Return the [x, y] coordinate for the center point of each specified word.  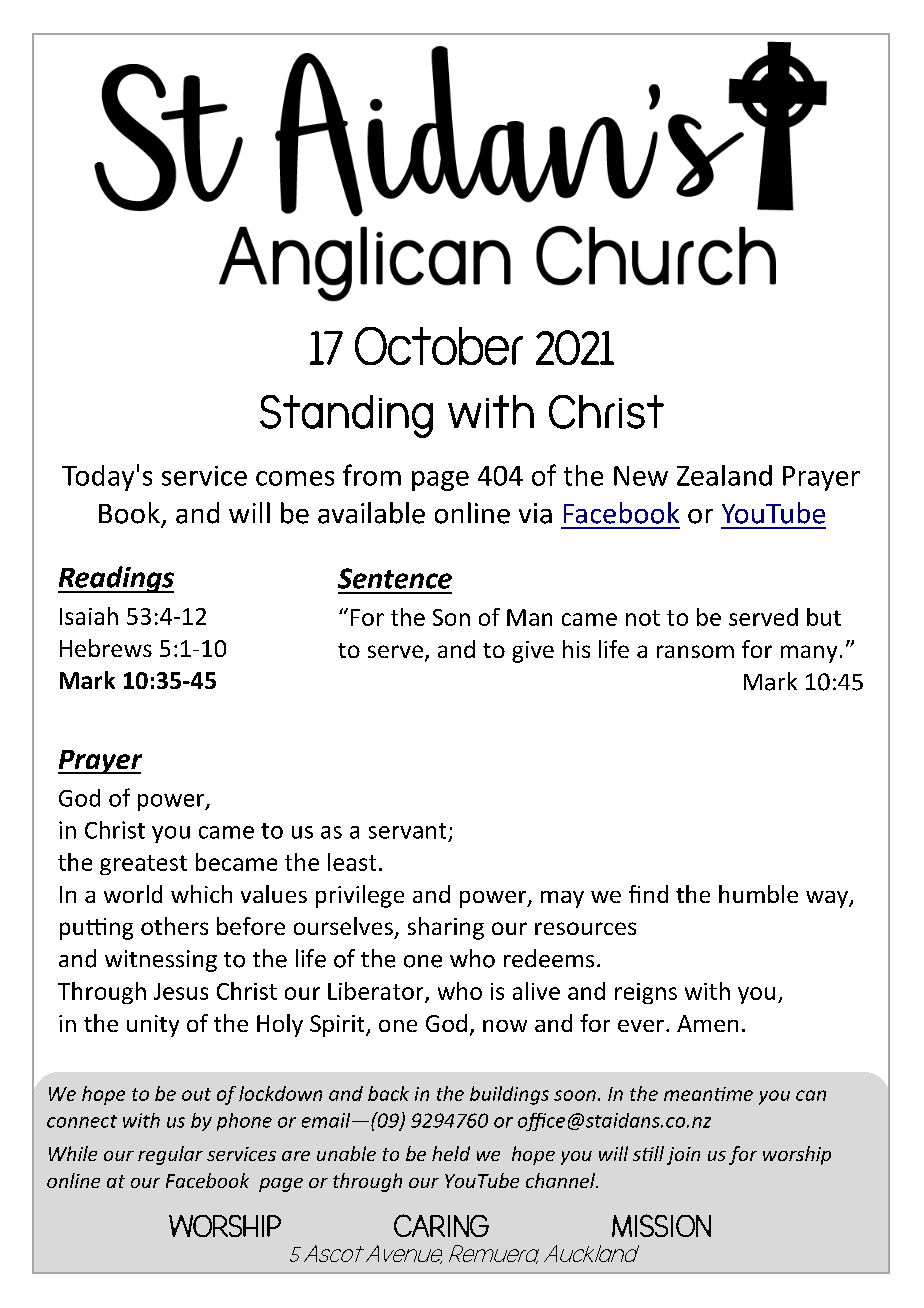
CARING [441, 1225]
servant [407, 831]
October [439, 346]
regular [170, 1155]
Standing [346, 416]
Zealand [724, 475]
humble [758, 894]
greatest [143, 865]
